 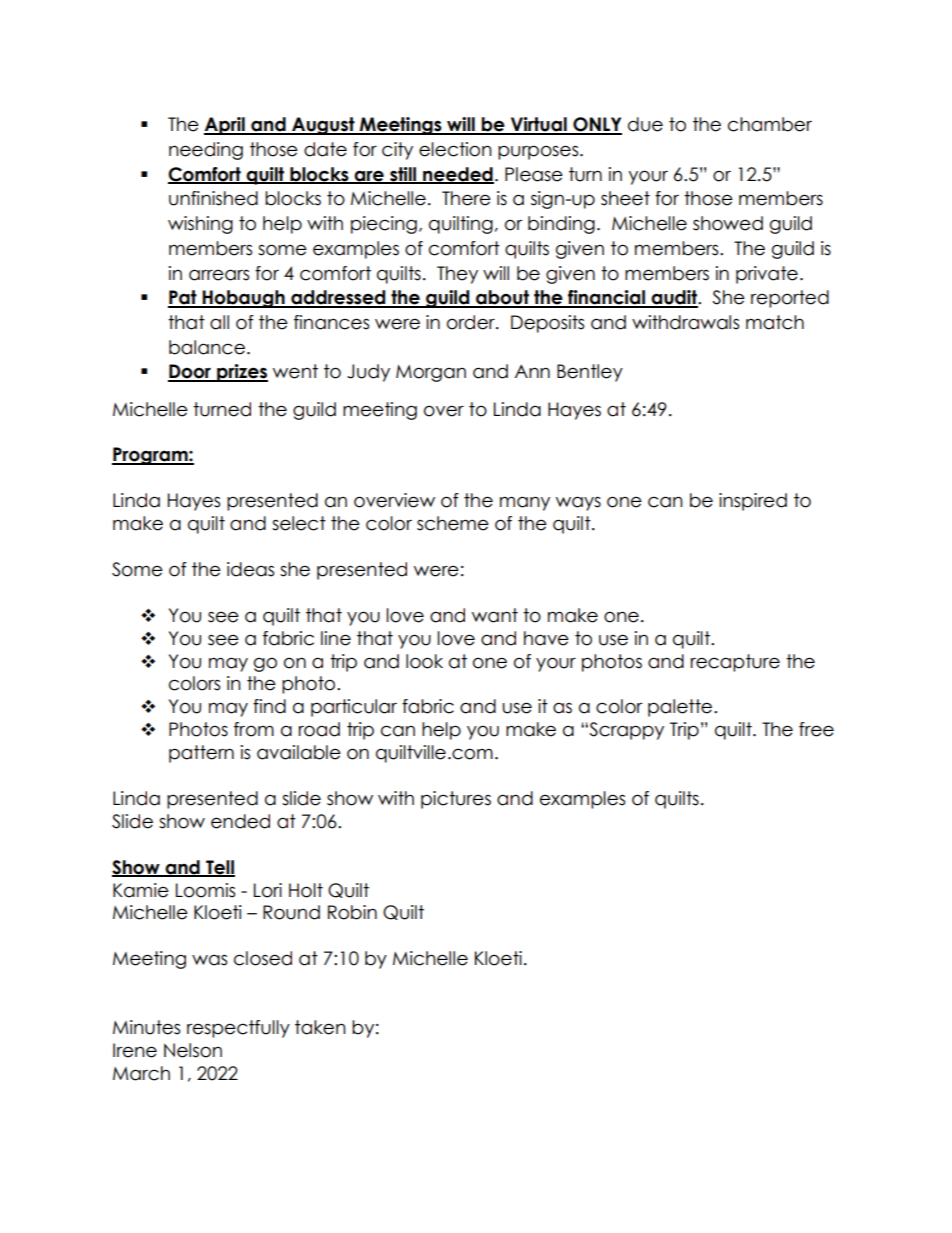 I want to click on inspired, so click(x=753, y=502).
